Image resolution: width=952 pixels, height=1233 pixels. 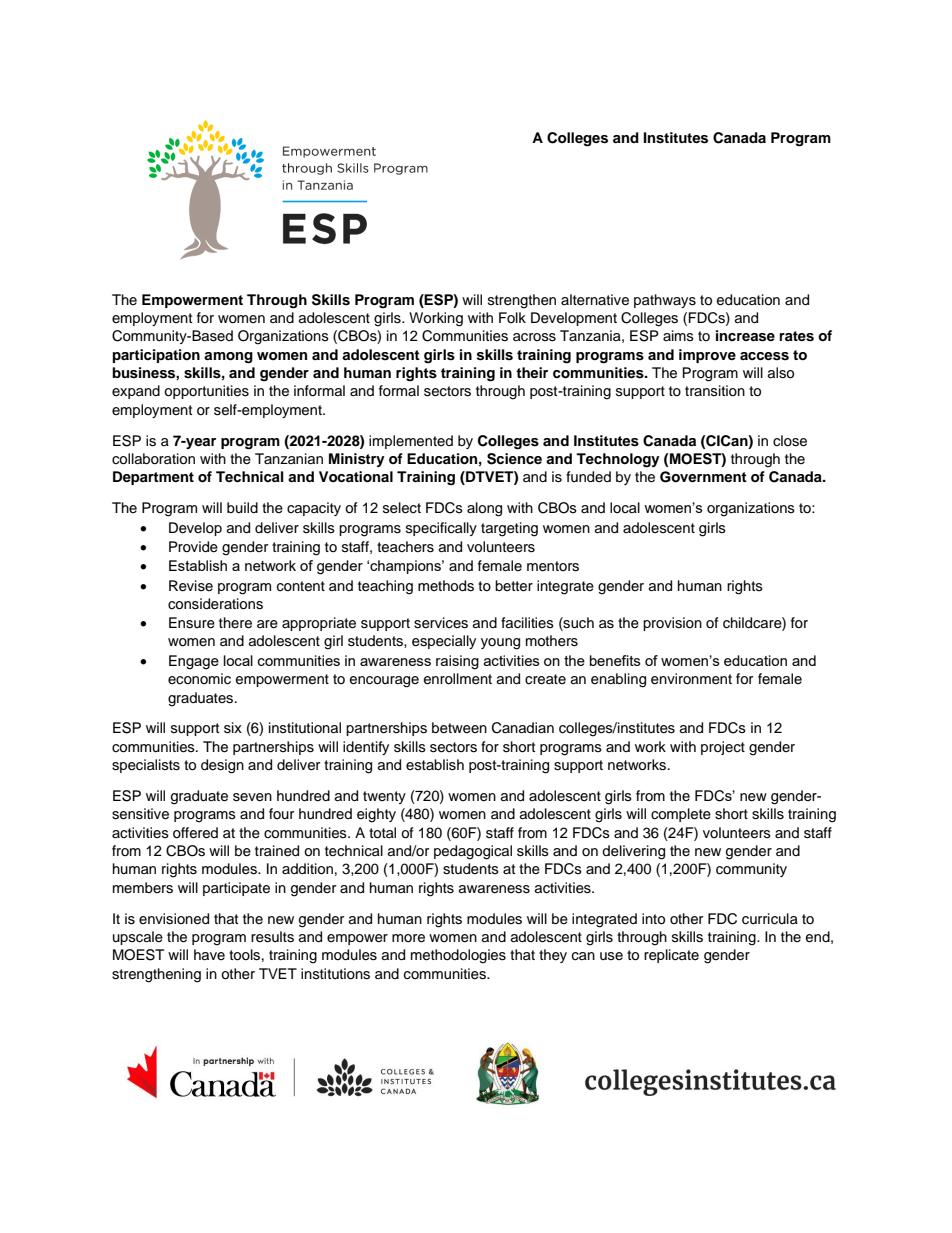 I want to click on there, so click(x=235, y=623).
